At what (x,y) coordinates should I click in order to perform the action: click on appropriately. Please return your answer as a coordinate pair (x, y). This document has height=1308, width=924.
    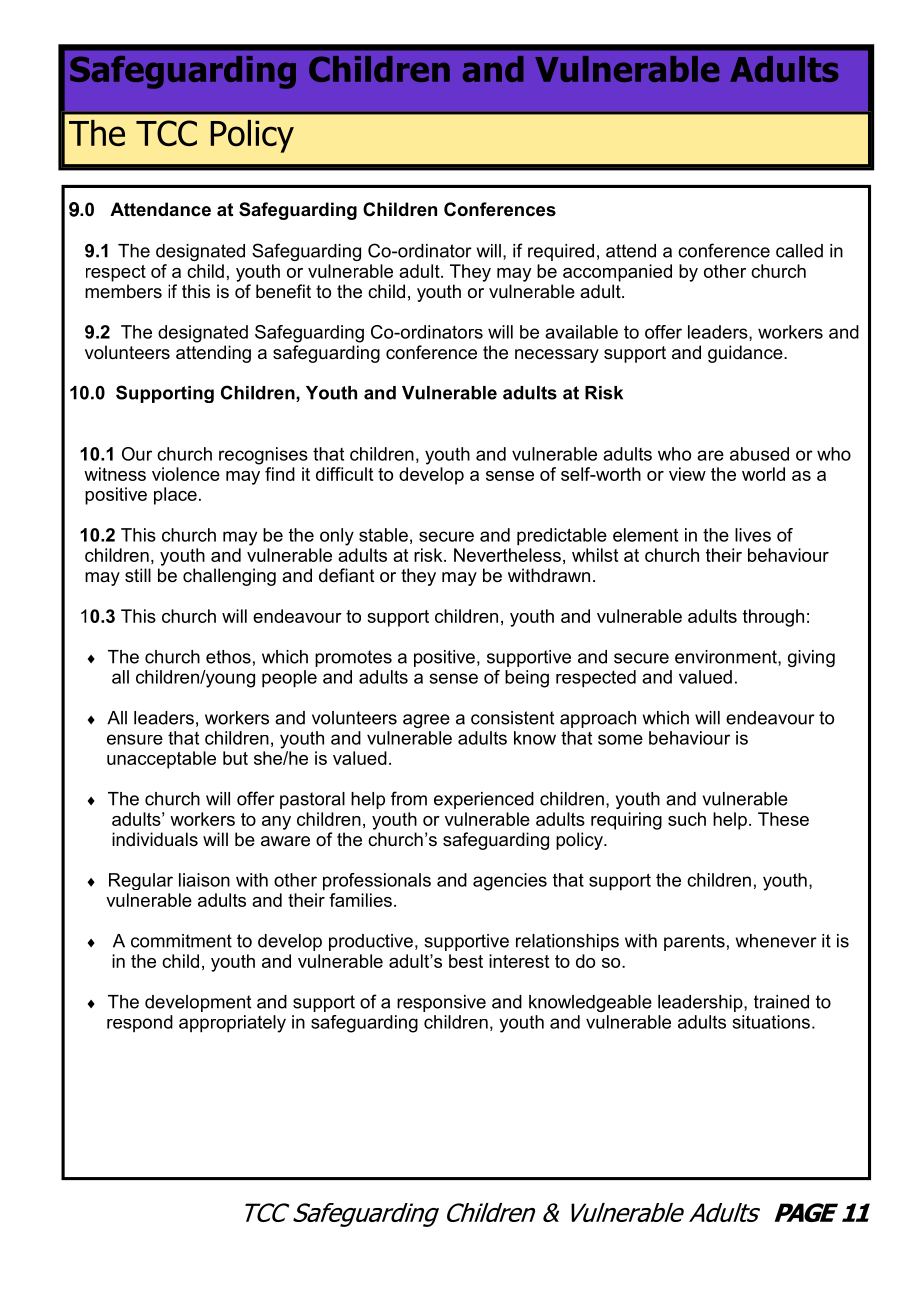
    Looking at the image, I should click on (232, 1024).
